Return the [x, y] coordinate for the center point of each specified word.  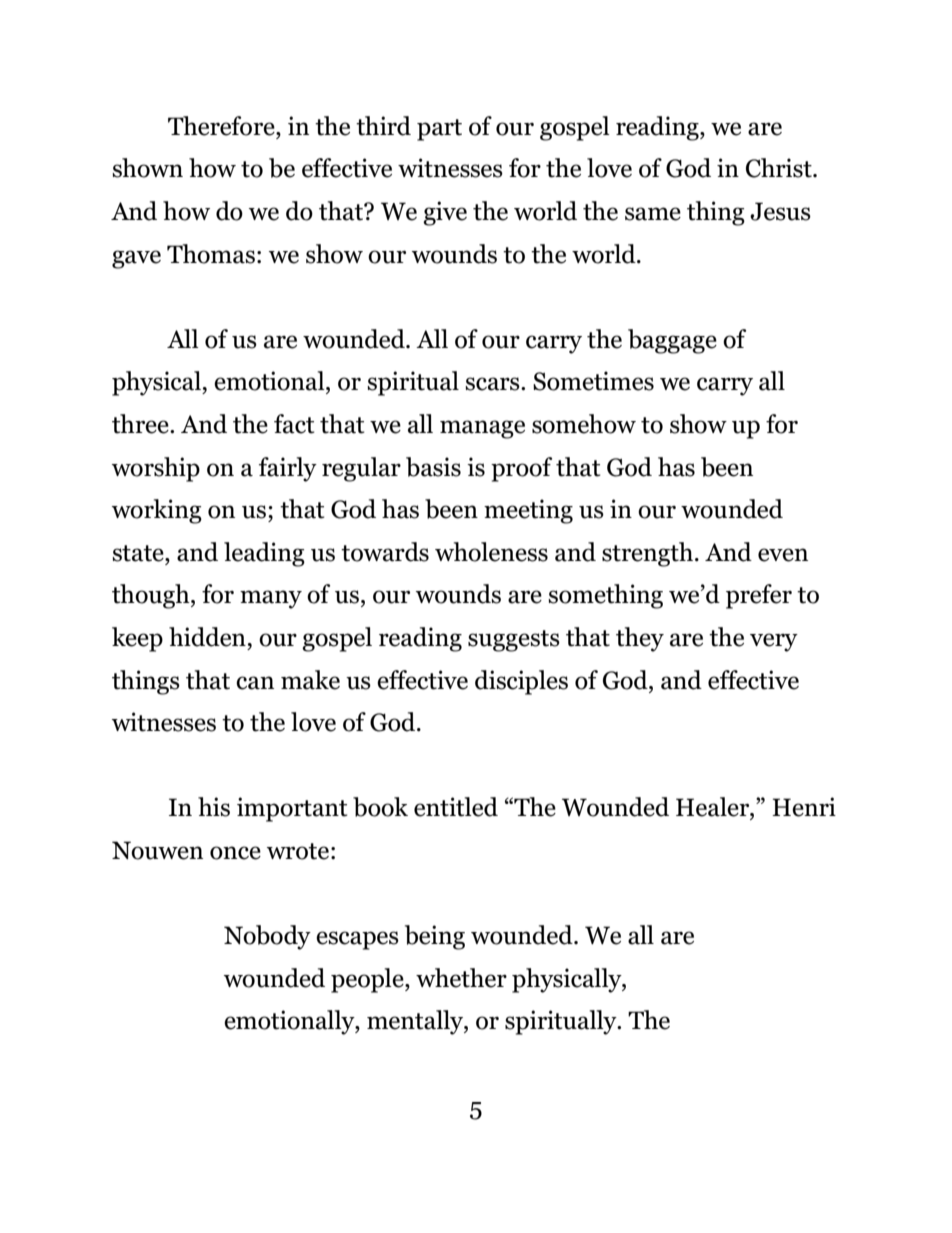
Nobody [267, 937]
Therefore [222, 126]
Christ [780, 168]
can [255, 683]
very [774, 642]
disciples [521, 682]
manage [482, 429]
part [439, 130]
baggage [672, 341]
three [141, 424]
